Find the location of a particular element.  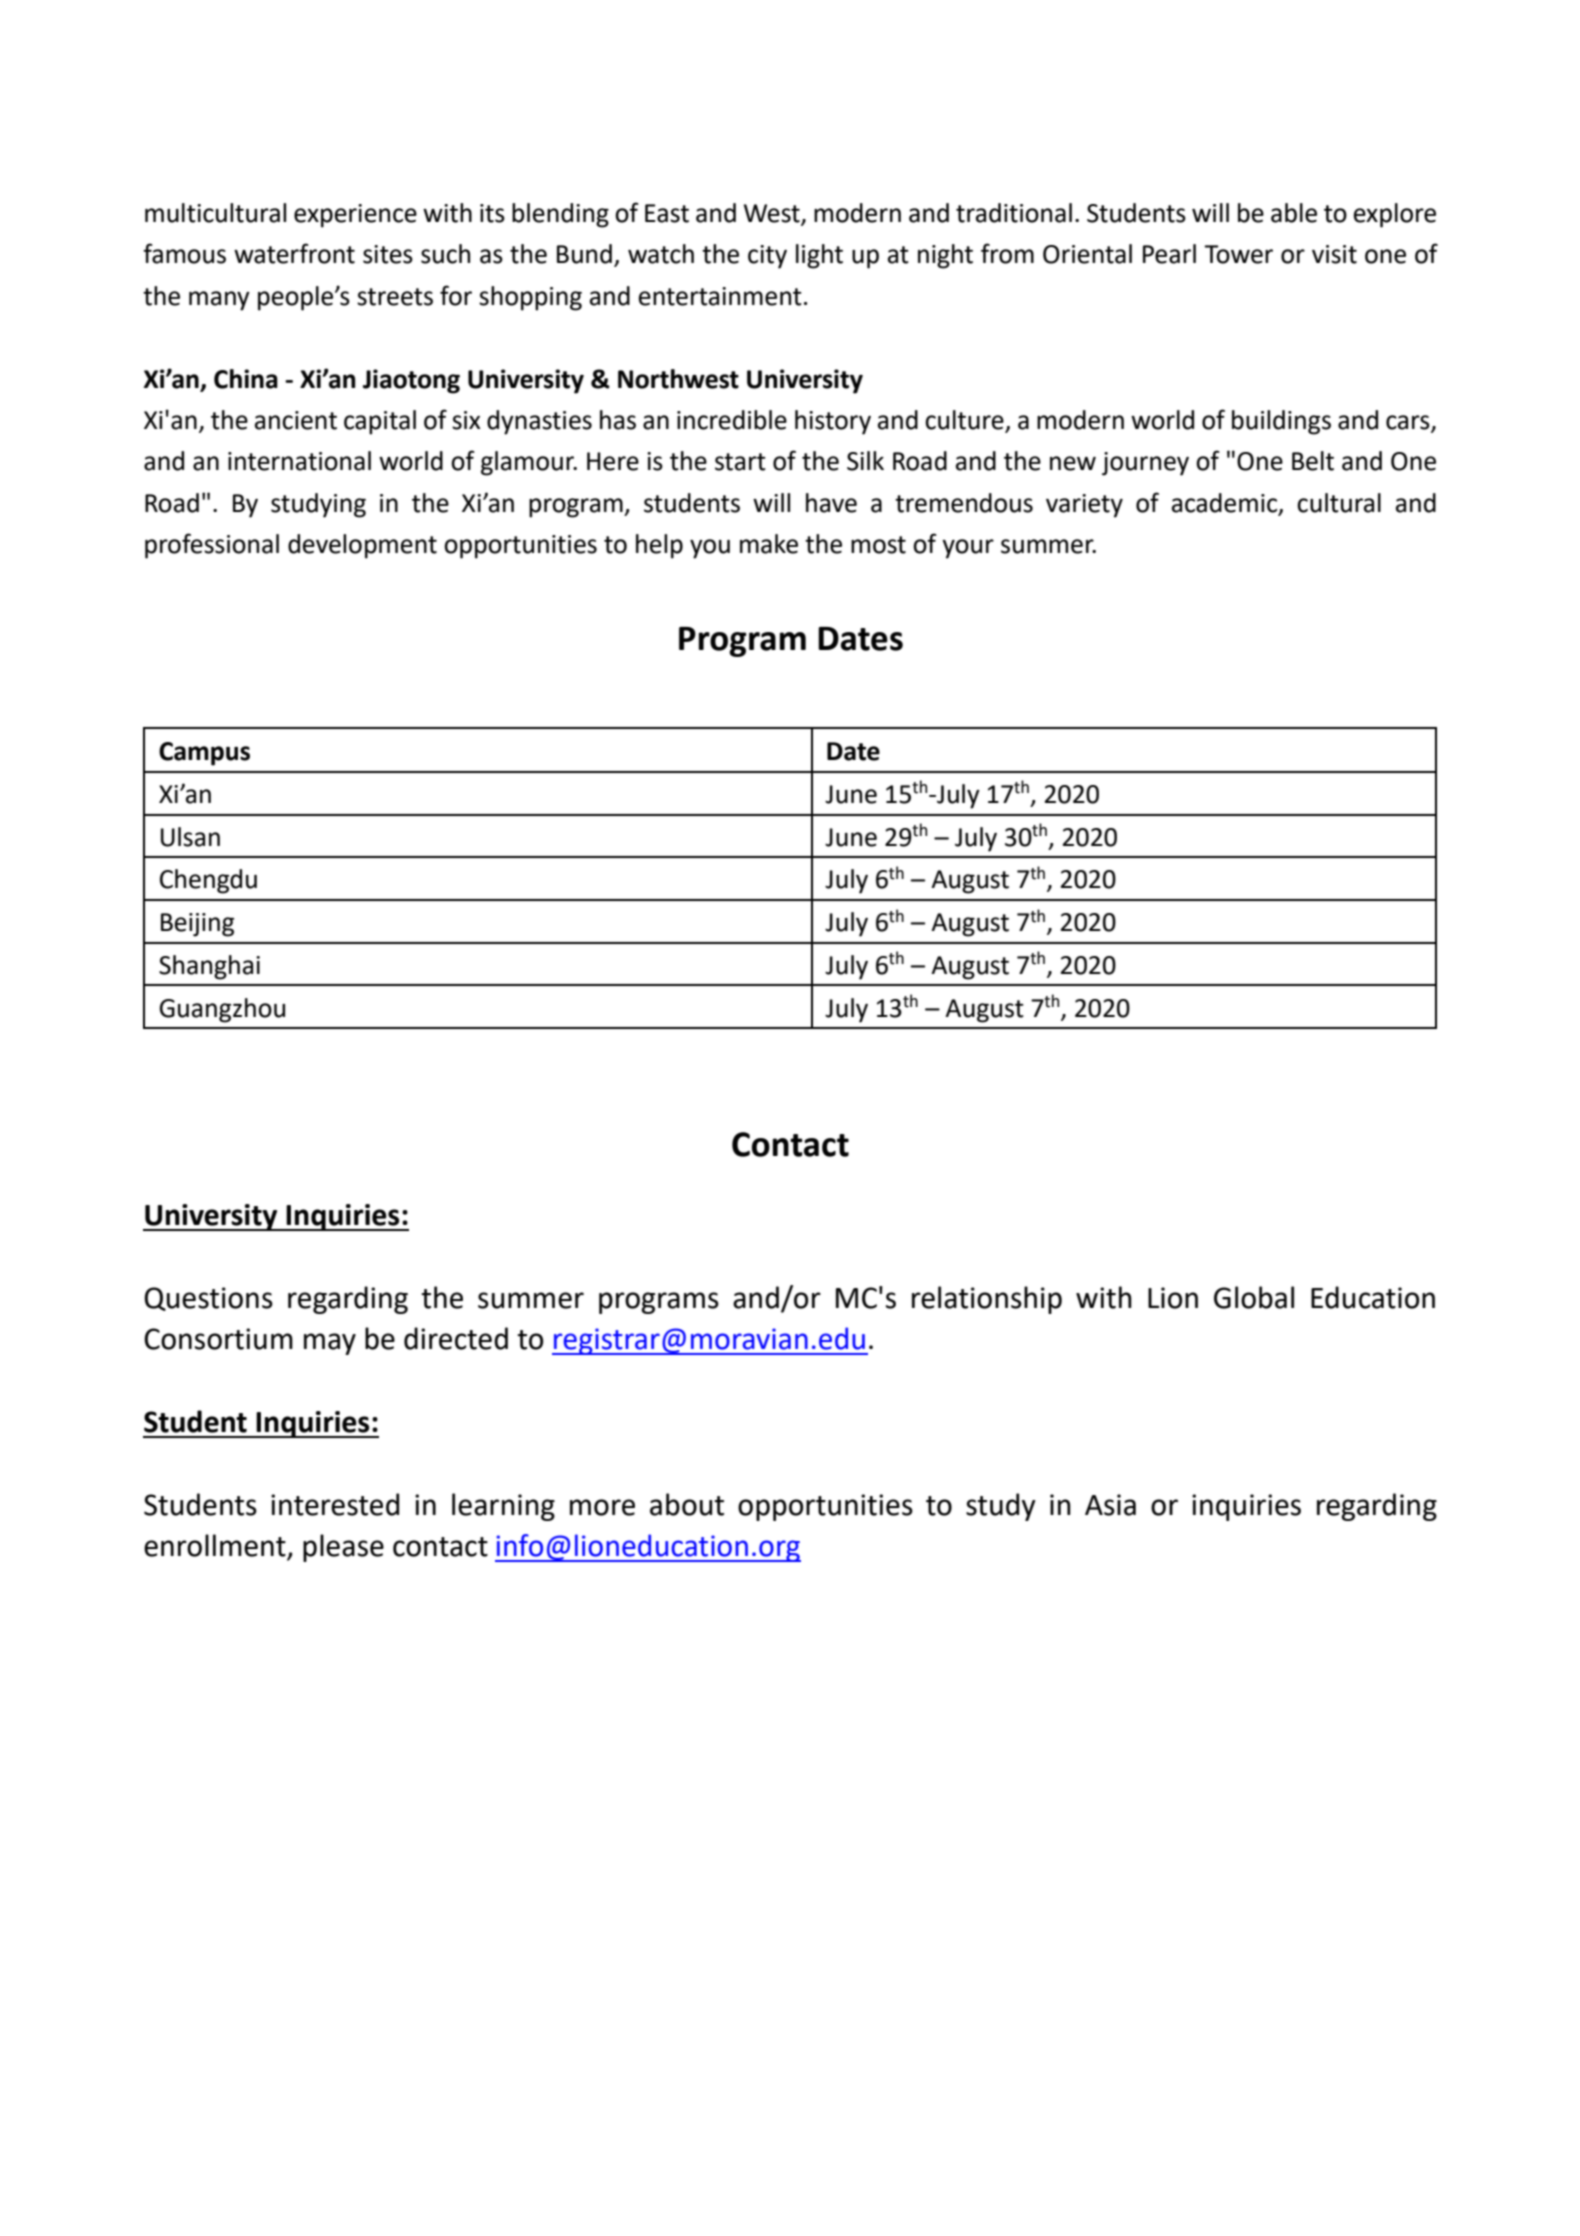

Tower is located at coordinates (1238, 254).
